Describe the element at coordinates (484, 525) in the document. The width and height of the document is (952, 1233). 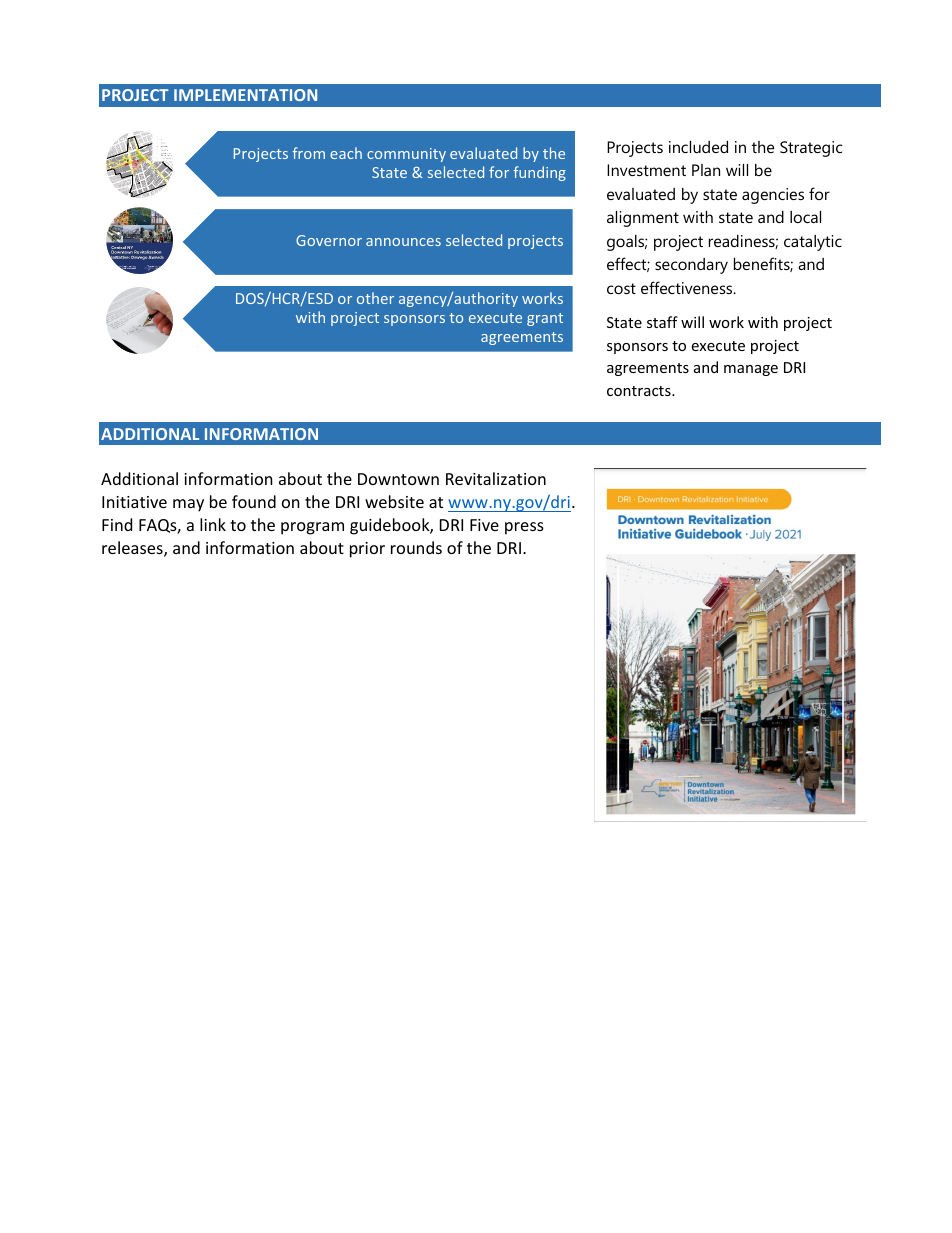
I see `Five` at that location.
